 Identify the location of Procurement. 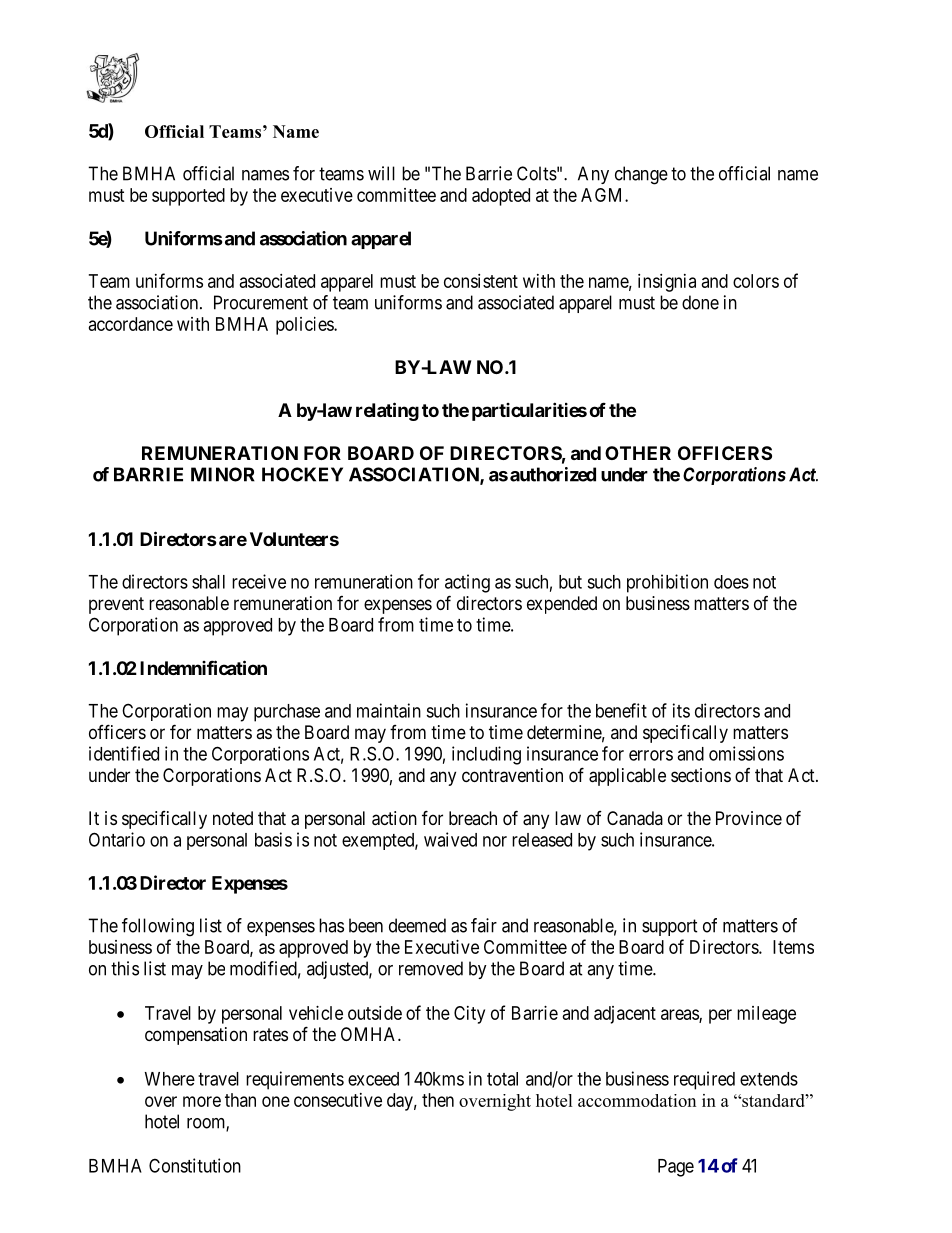
(261, 302).
